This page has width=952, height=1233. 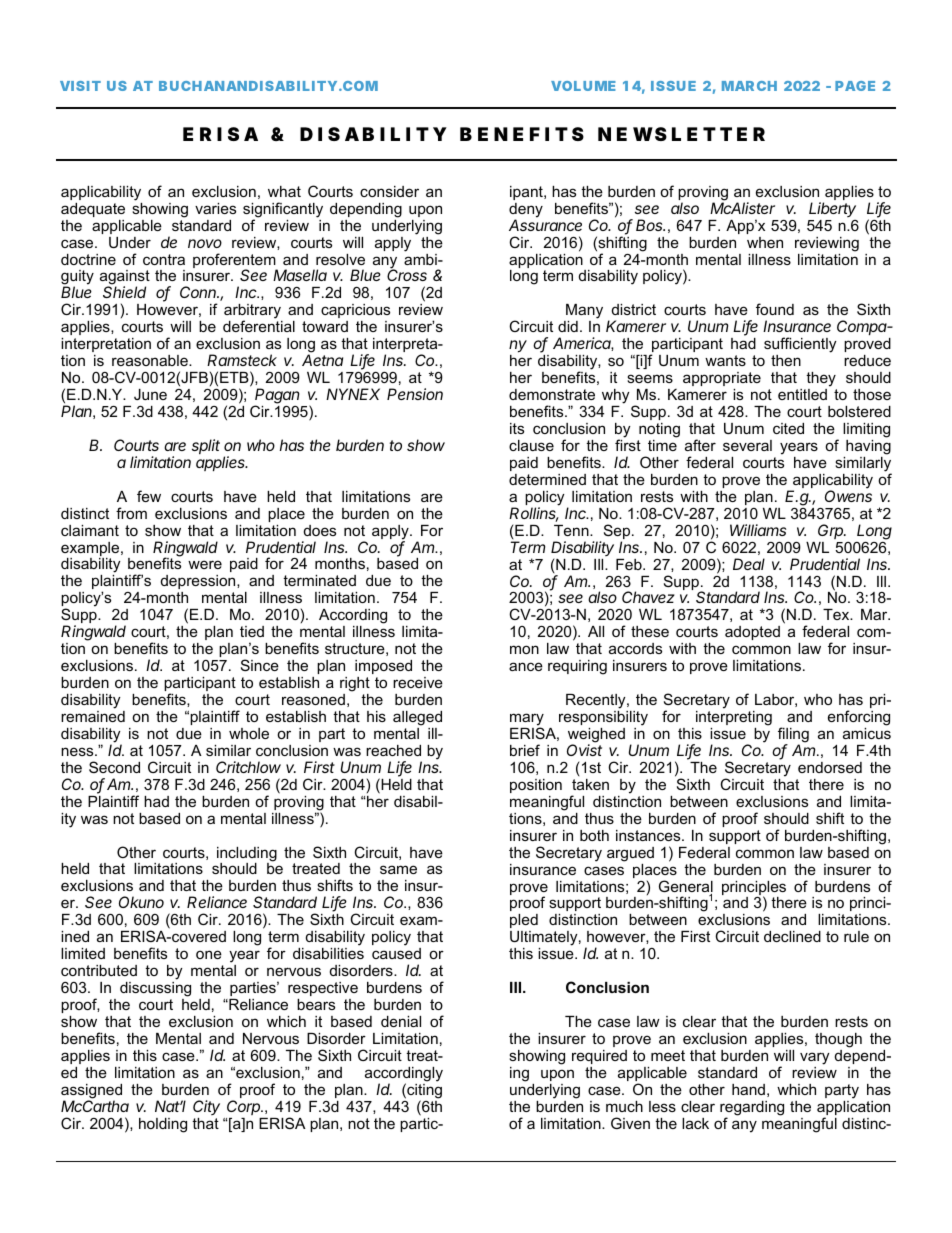 What do you see at coordinates (788, 428) in the page?
I see `cited` at bounding box center [788, 428].
